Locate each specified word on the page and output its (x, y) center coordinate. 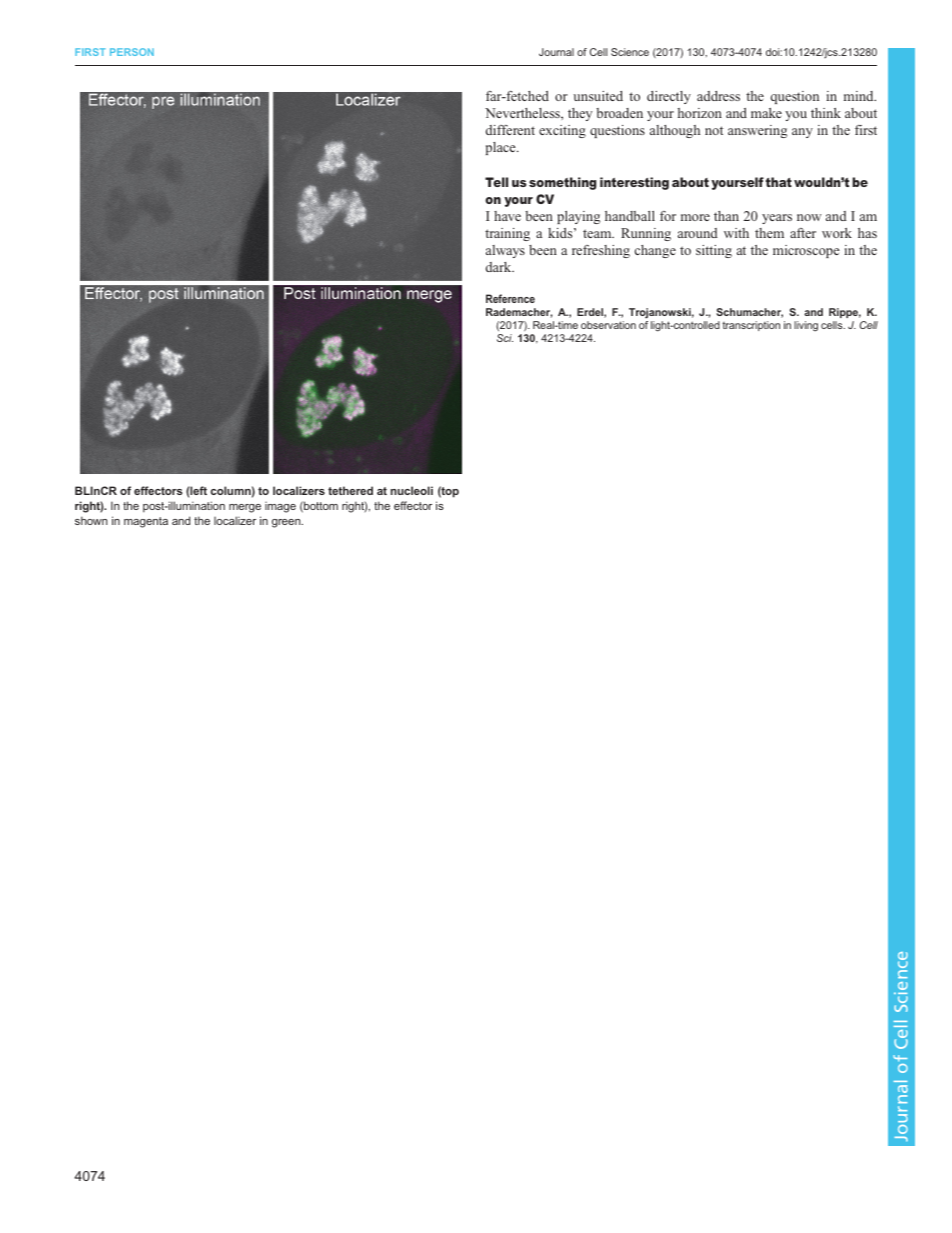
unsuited (598, 96)
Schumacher (749, 313)
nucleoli (412, 490)
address (718, 96)
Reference (510, 298)
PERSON (132, 52)
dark (500, 267)
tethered (350, 490)
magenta (146, 522)
